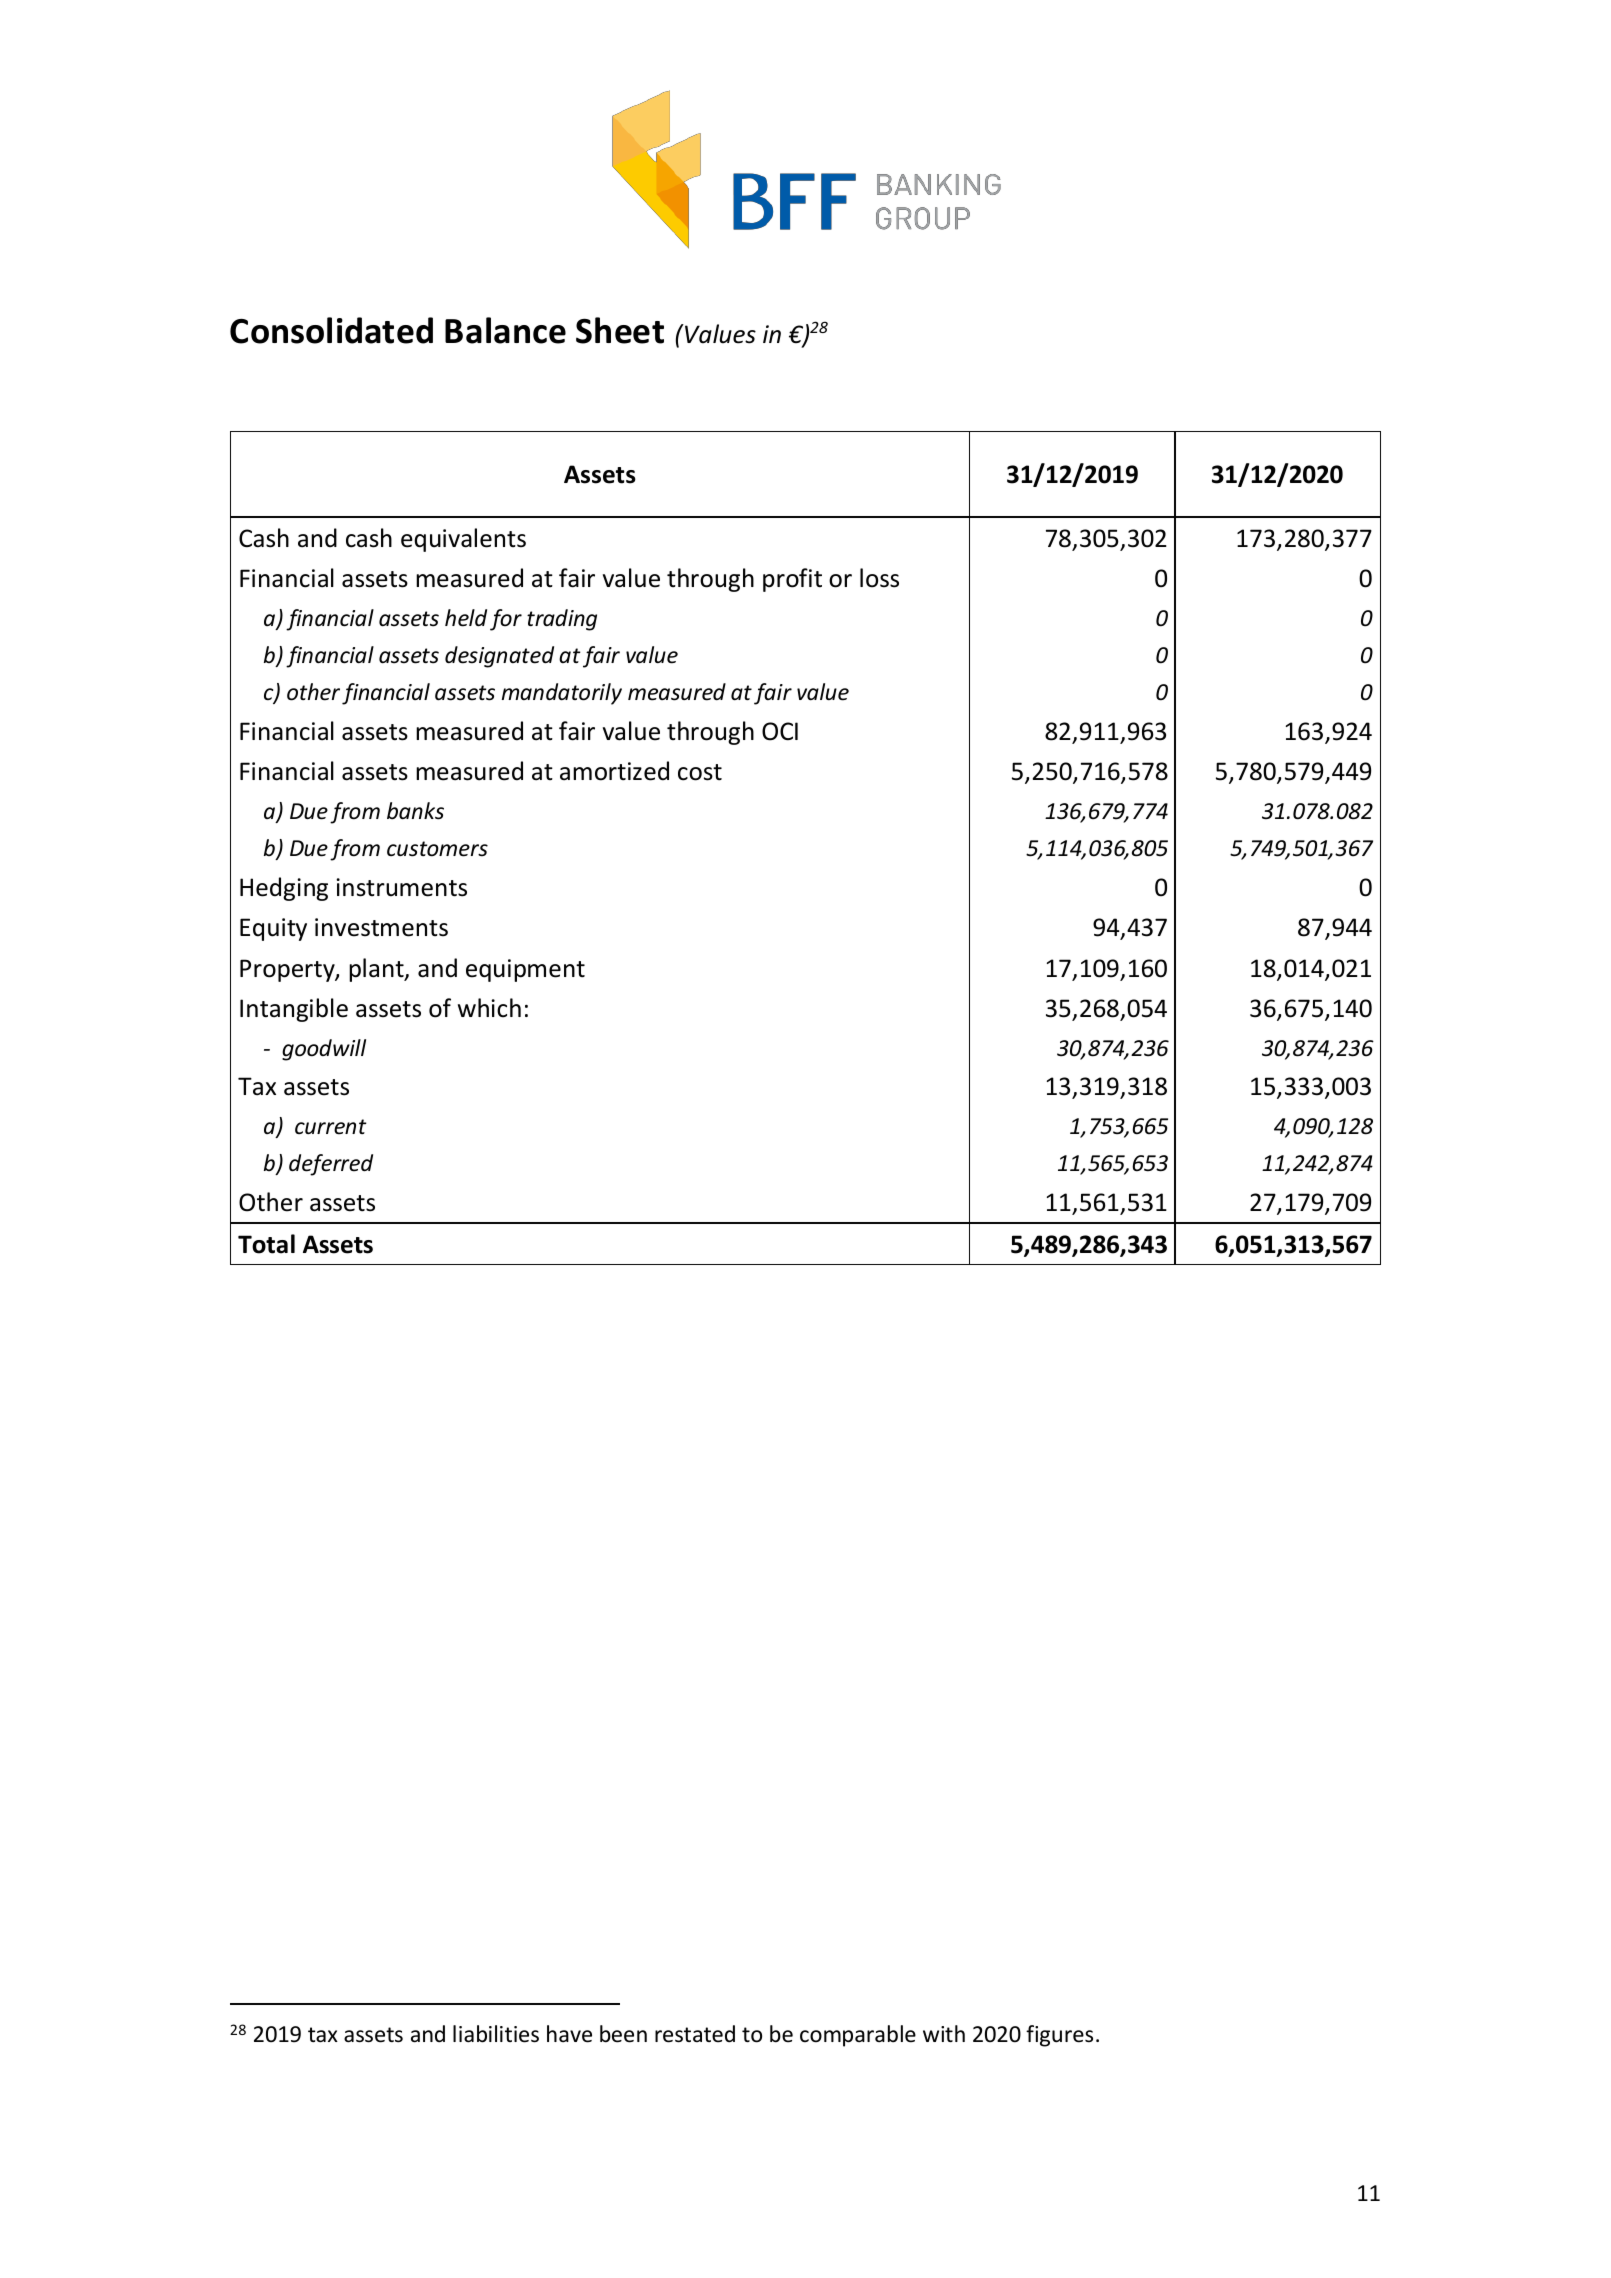 The width and height of the page is (1611, 2278). I want to click on figures, so click(1059, 2036).
